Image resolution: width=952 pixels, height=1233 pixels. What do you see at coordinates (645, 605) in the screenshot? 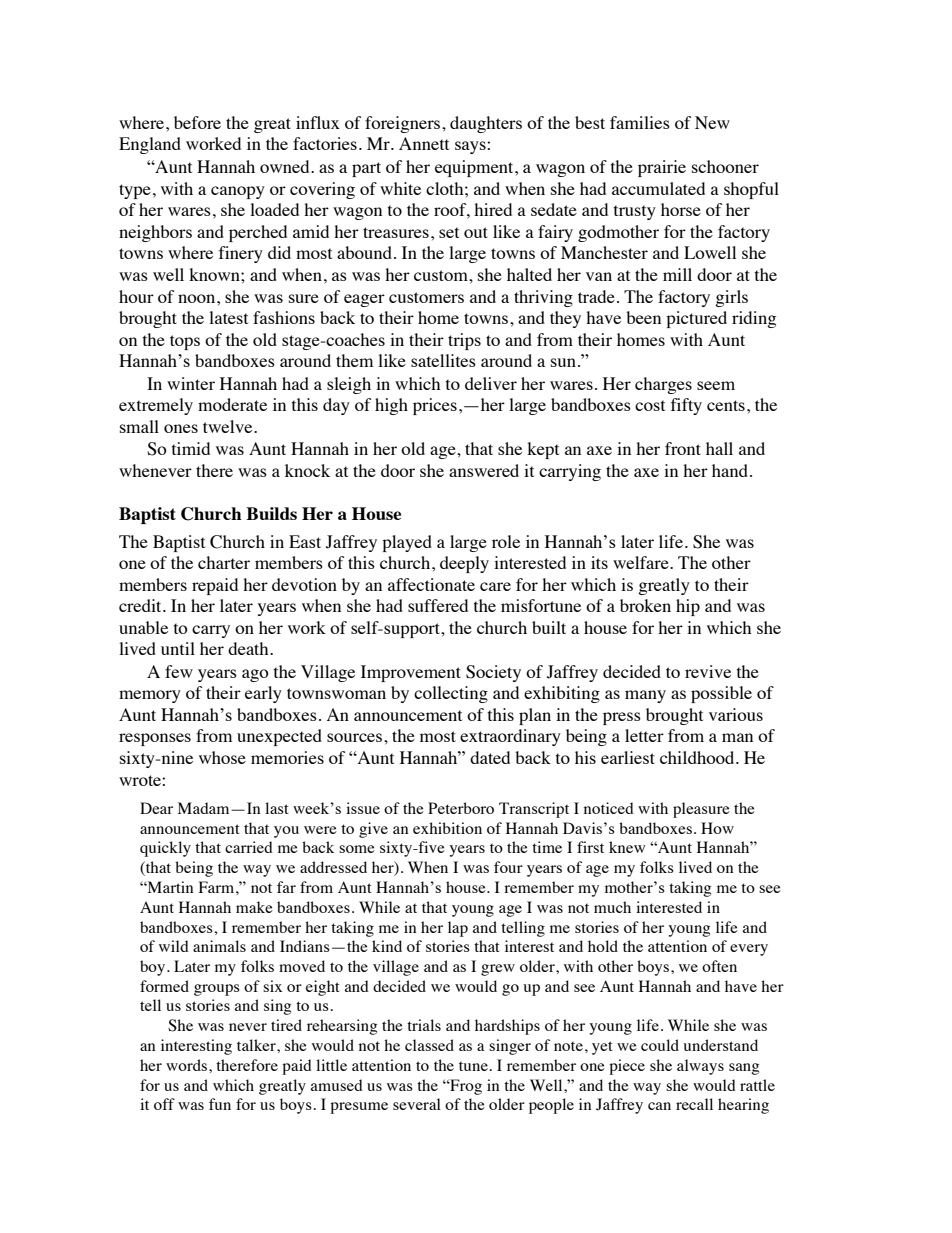
I see `broken` at bounding box center [645, 605].
